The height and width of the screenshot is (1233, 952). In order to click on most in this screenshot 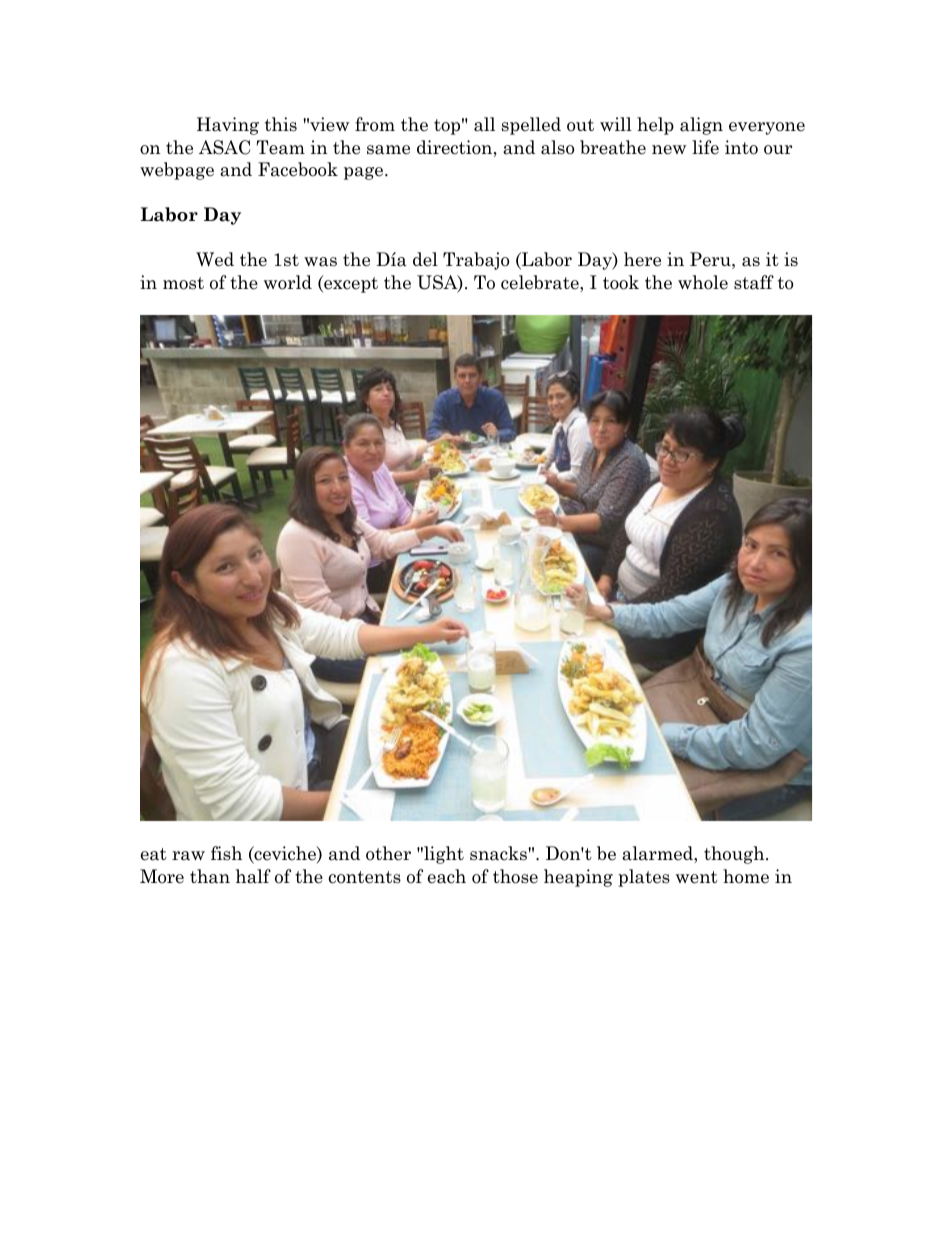, I will do `click(183, 283)`.
